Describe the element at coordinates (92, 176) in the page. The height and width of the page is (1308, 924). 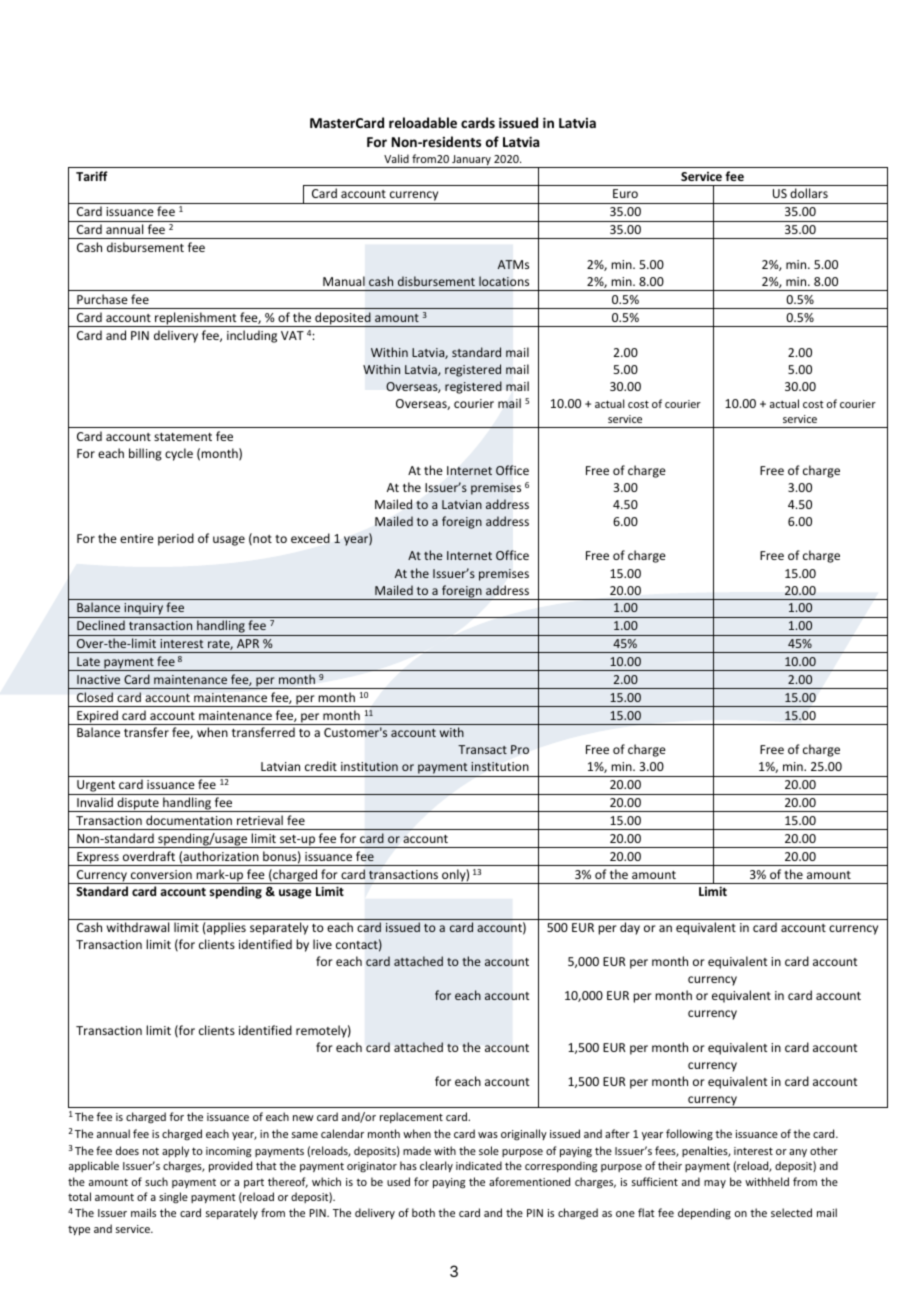
I see `Tariff` at that location.
